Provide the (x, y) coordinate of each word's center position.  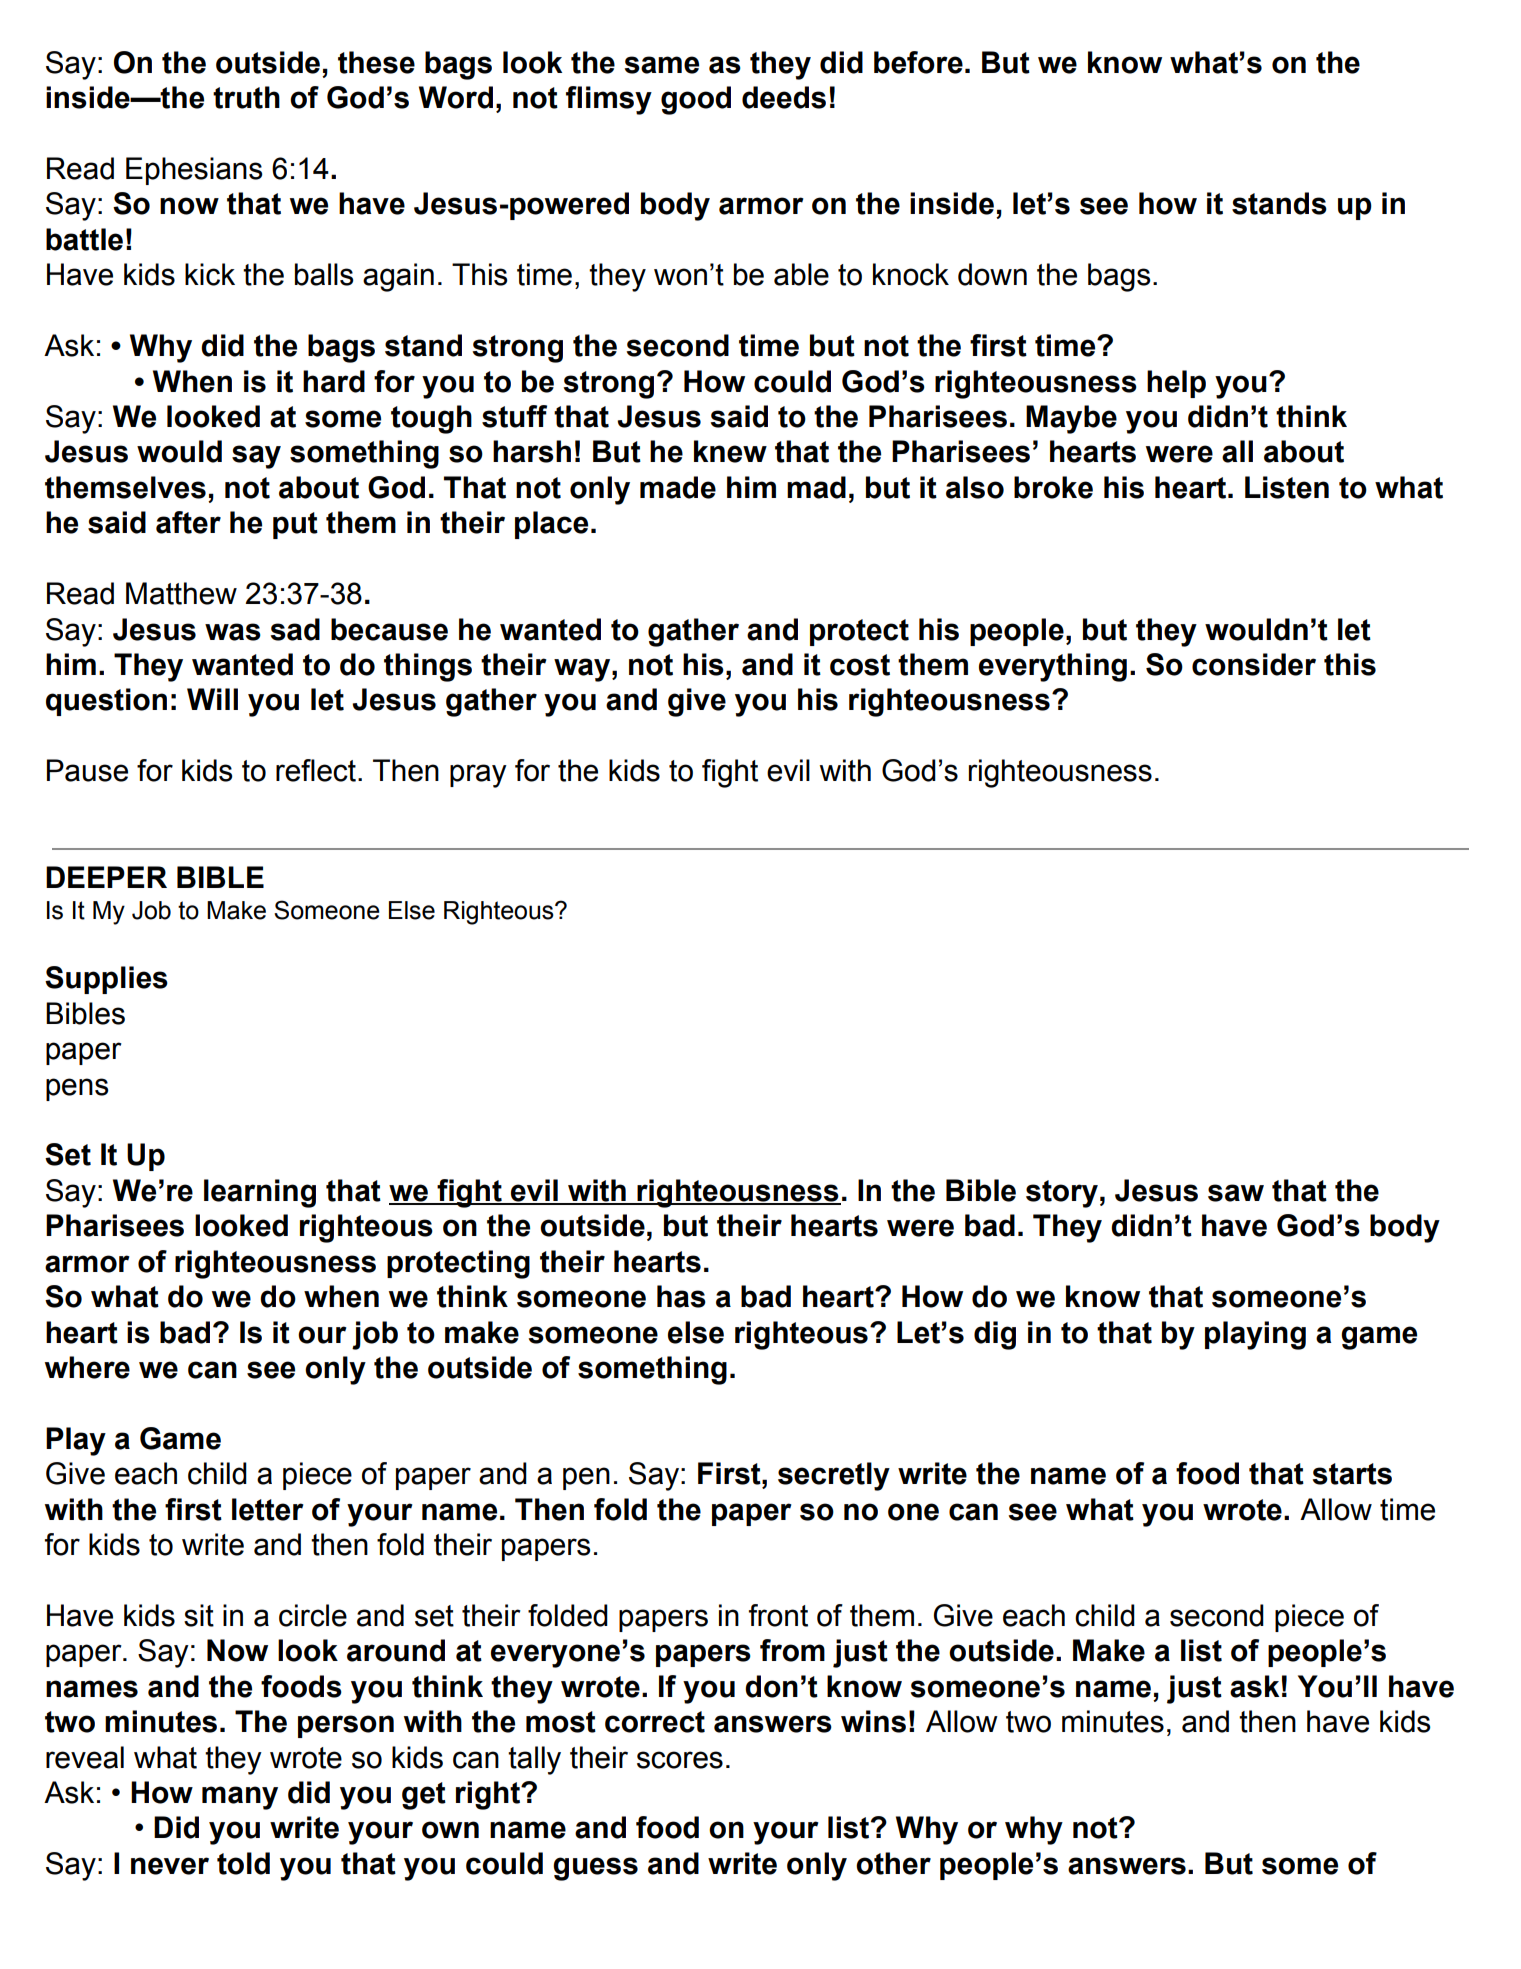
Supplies (106, 980)
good (696, 100)
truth (246, 97)
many (240, 1798)
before (918, 62)
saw (1236, 1193)
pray (478, 776)
